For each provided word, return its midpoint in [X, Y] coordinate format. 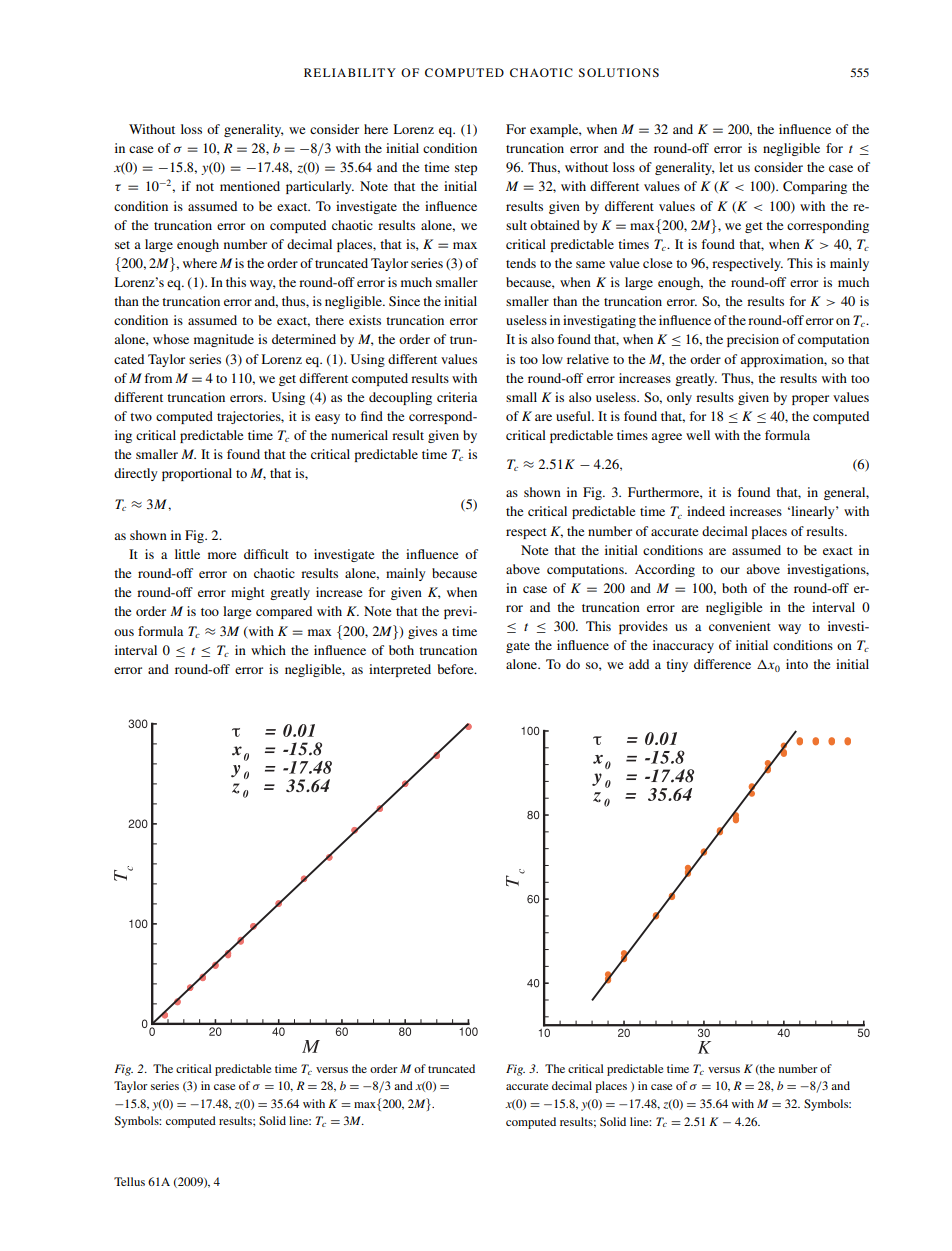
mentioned [250, 186]
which [268, 650]
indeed [706, 511]
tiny [677, 665]
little [187, 554]
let [726, 167]
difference [722, 664]
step [466, 169]
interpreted [400, 670]
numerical [359, 435]
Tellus [129, 1181]
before [456, 669]
